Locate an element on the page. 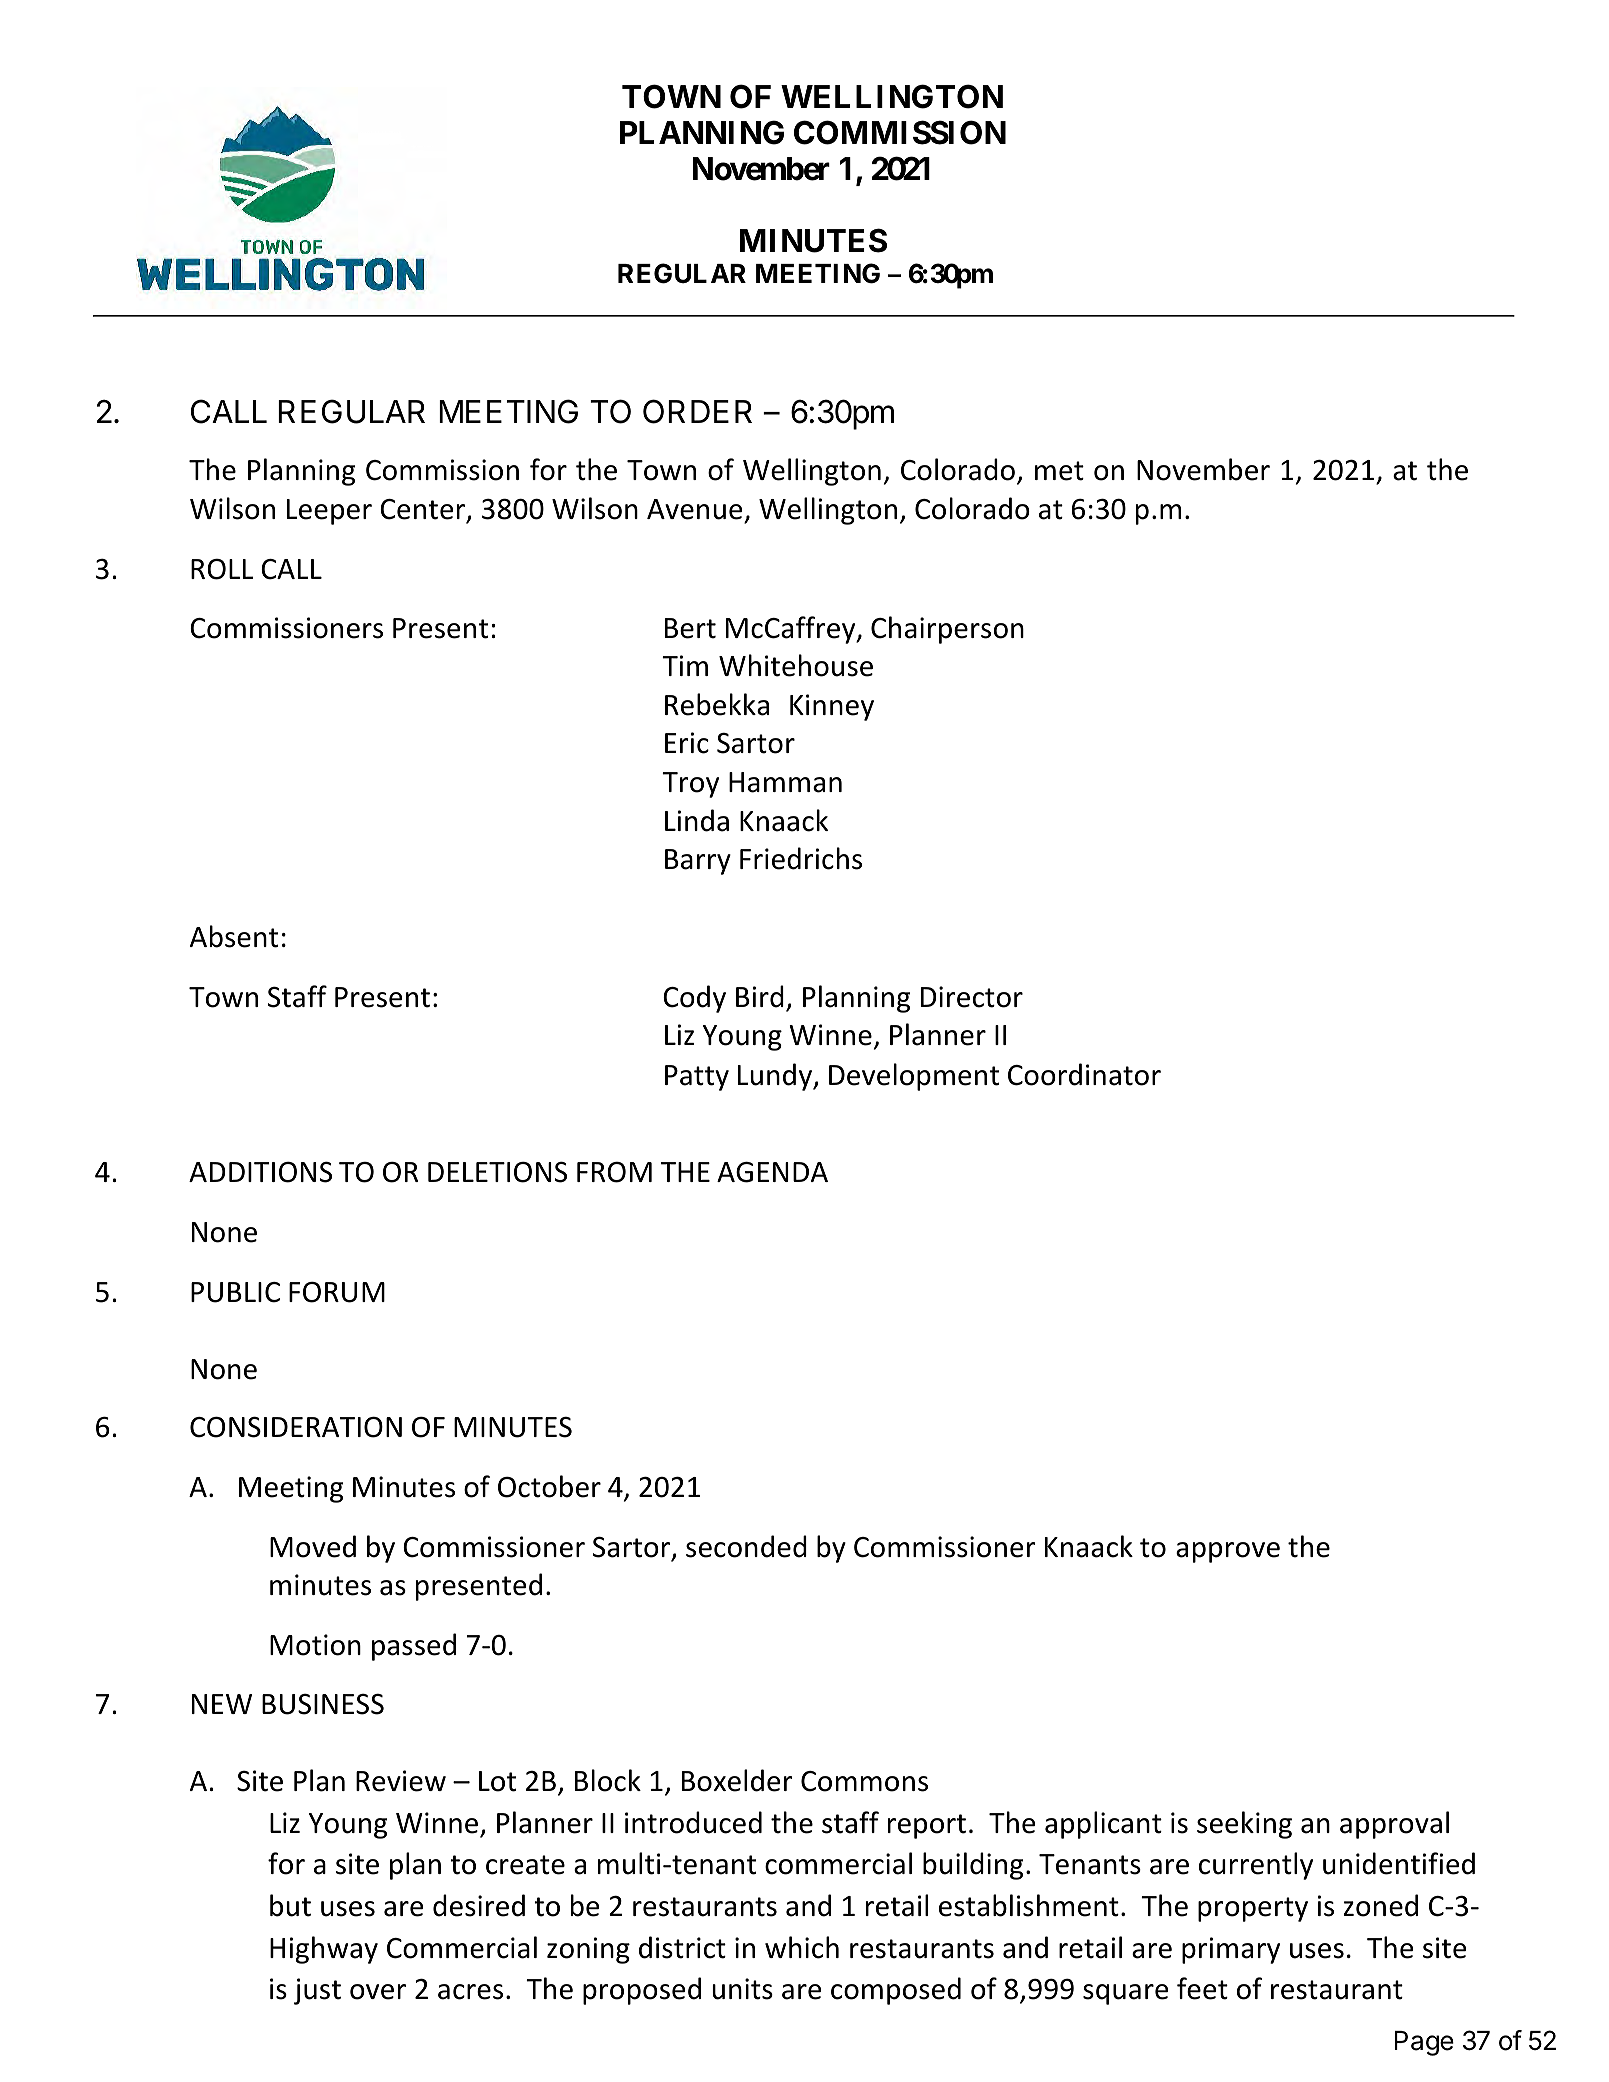  over is located at coordinates (378, 1992).
